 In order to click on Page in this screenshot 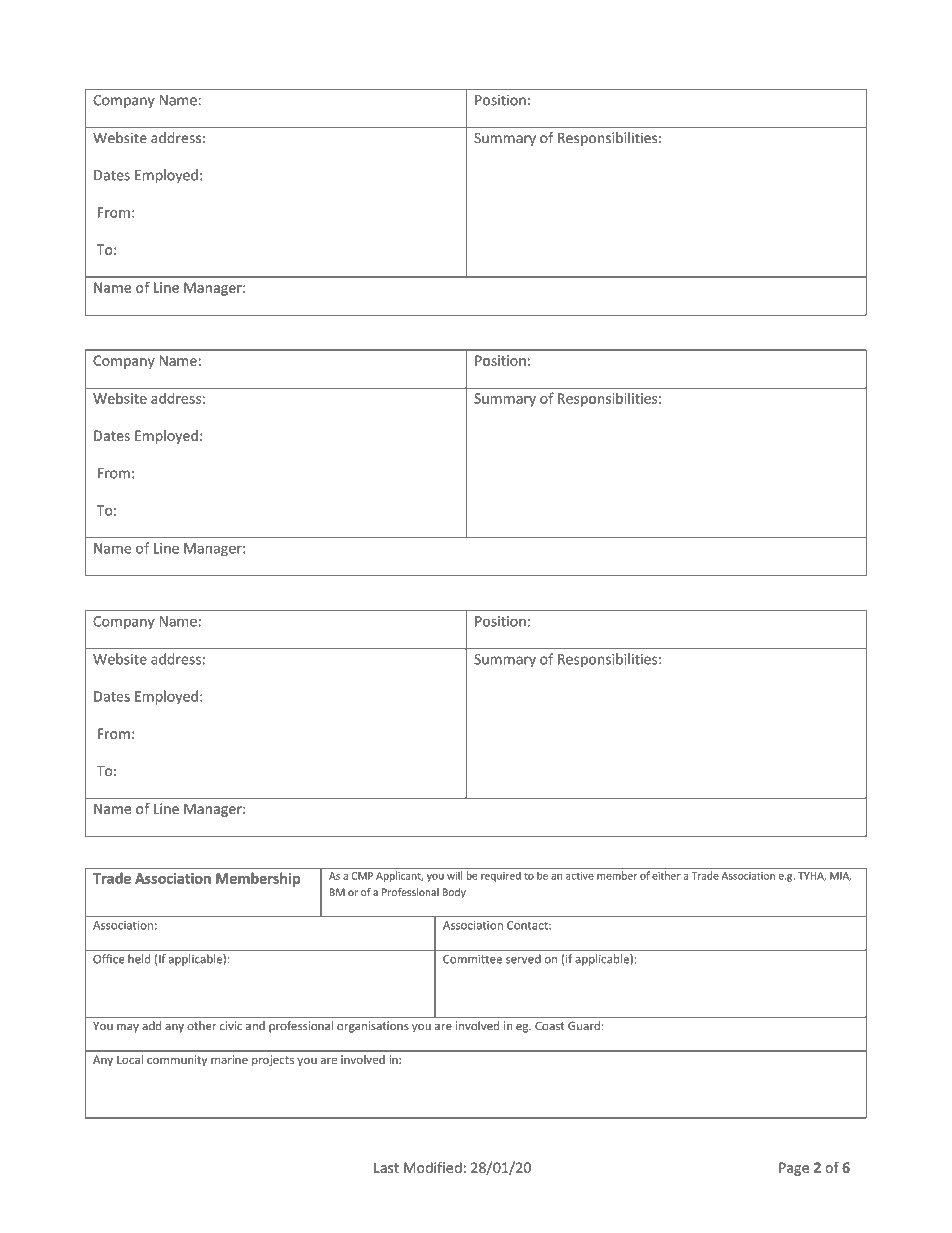, I will do `click(794, 1169)`.
